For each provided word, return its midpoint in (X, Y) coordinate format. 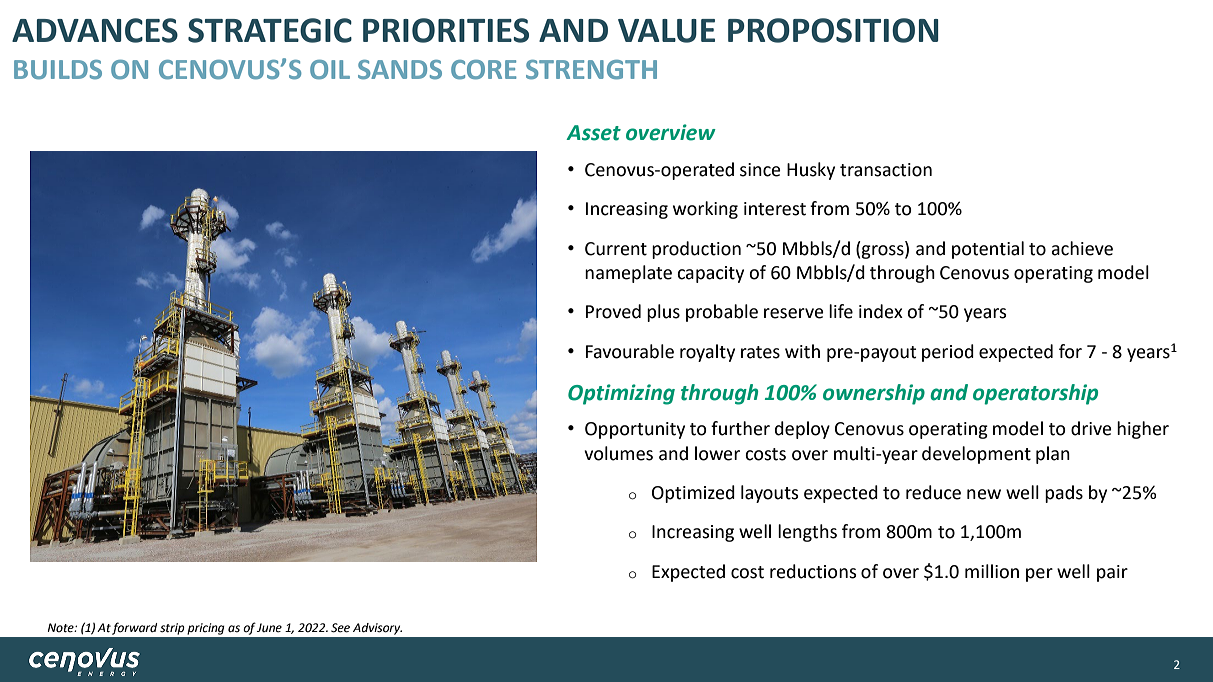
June (269, 628)
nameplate (628, 274)
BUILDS (58, 70)
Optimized (693, 494)
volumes (618, 453)
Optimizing (621, 394)
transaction (886, 170)
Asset (593, 133)
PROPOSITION (833, 30)
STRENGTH (591, 70)
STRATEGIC (270, 30)
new (984, 494)
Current (616, 249)
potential (988, 250)
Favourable (630, 351)
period (948, 353)
